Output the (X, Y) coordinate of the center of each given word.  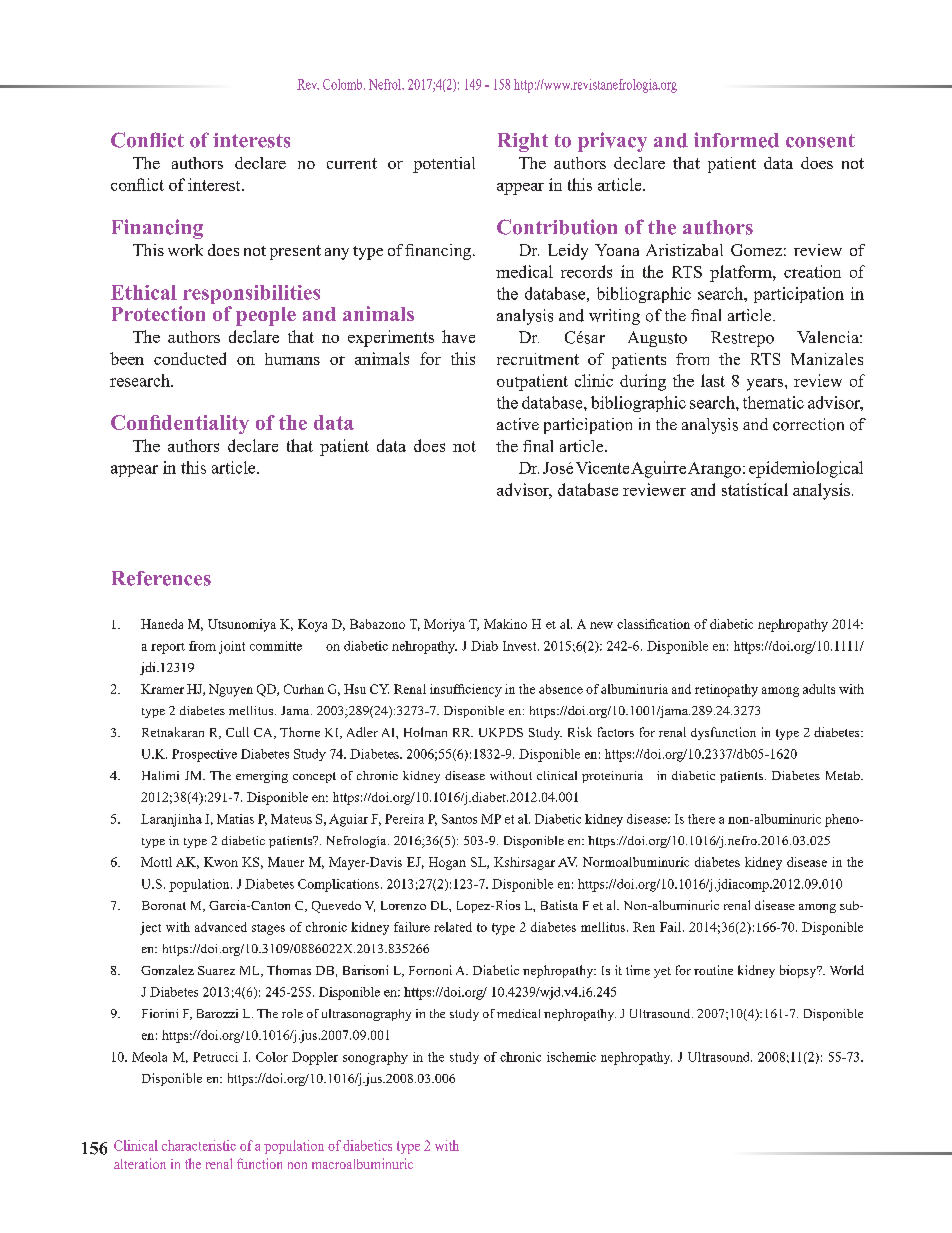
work (185, 250)
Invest (521, 646)
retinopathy (726, 690)
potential (444, 165)
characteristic (199, 1145)
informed (736, 140)
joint (232, 647)
